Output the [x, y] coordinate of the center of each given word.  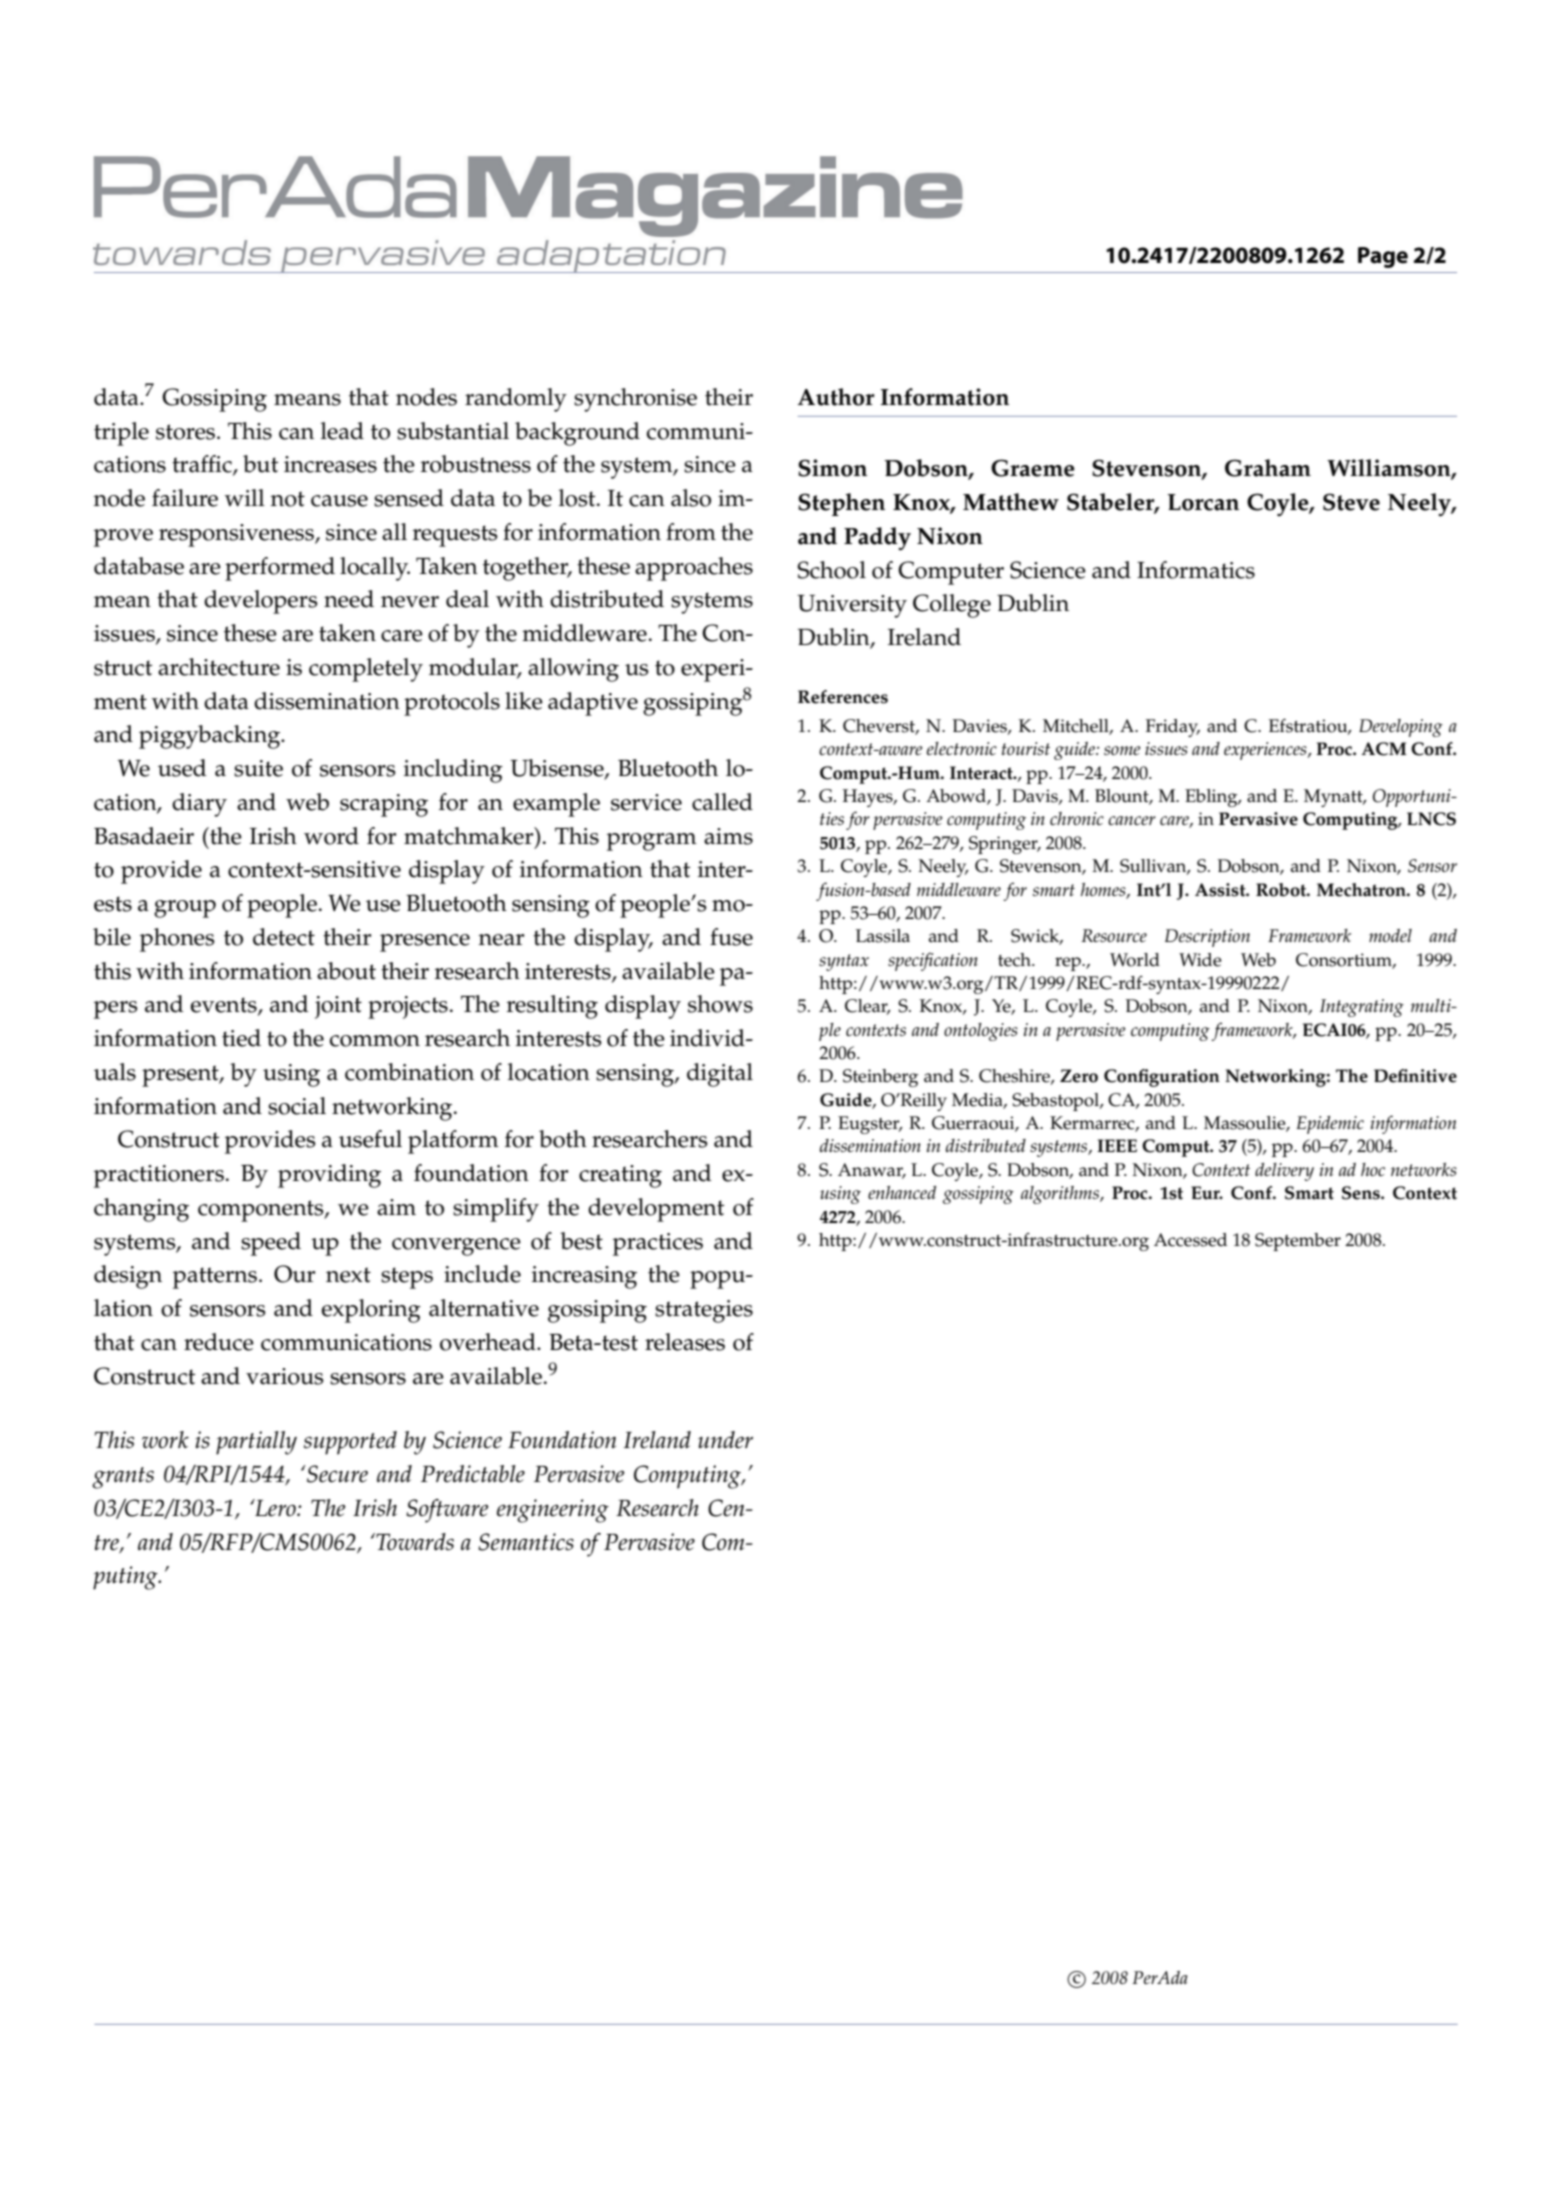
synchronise [635, 400]
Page [1383, 257]
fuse [731, 937]
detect [284, 937]
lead [342, 431]
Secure [336, 1474]
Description [1207, 938]
